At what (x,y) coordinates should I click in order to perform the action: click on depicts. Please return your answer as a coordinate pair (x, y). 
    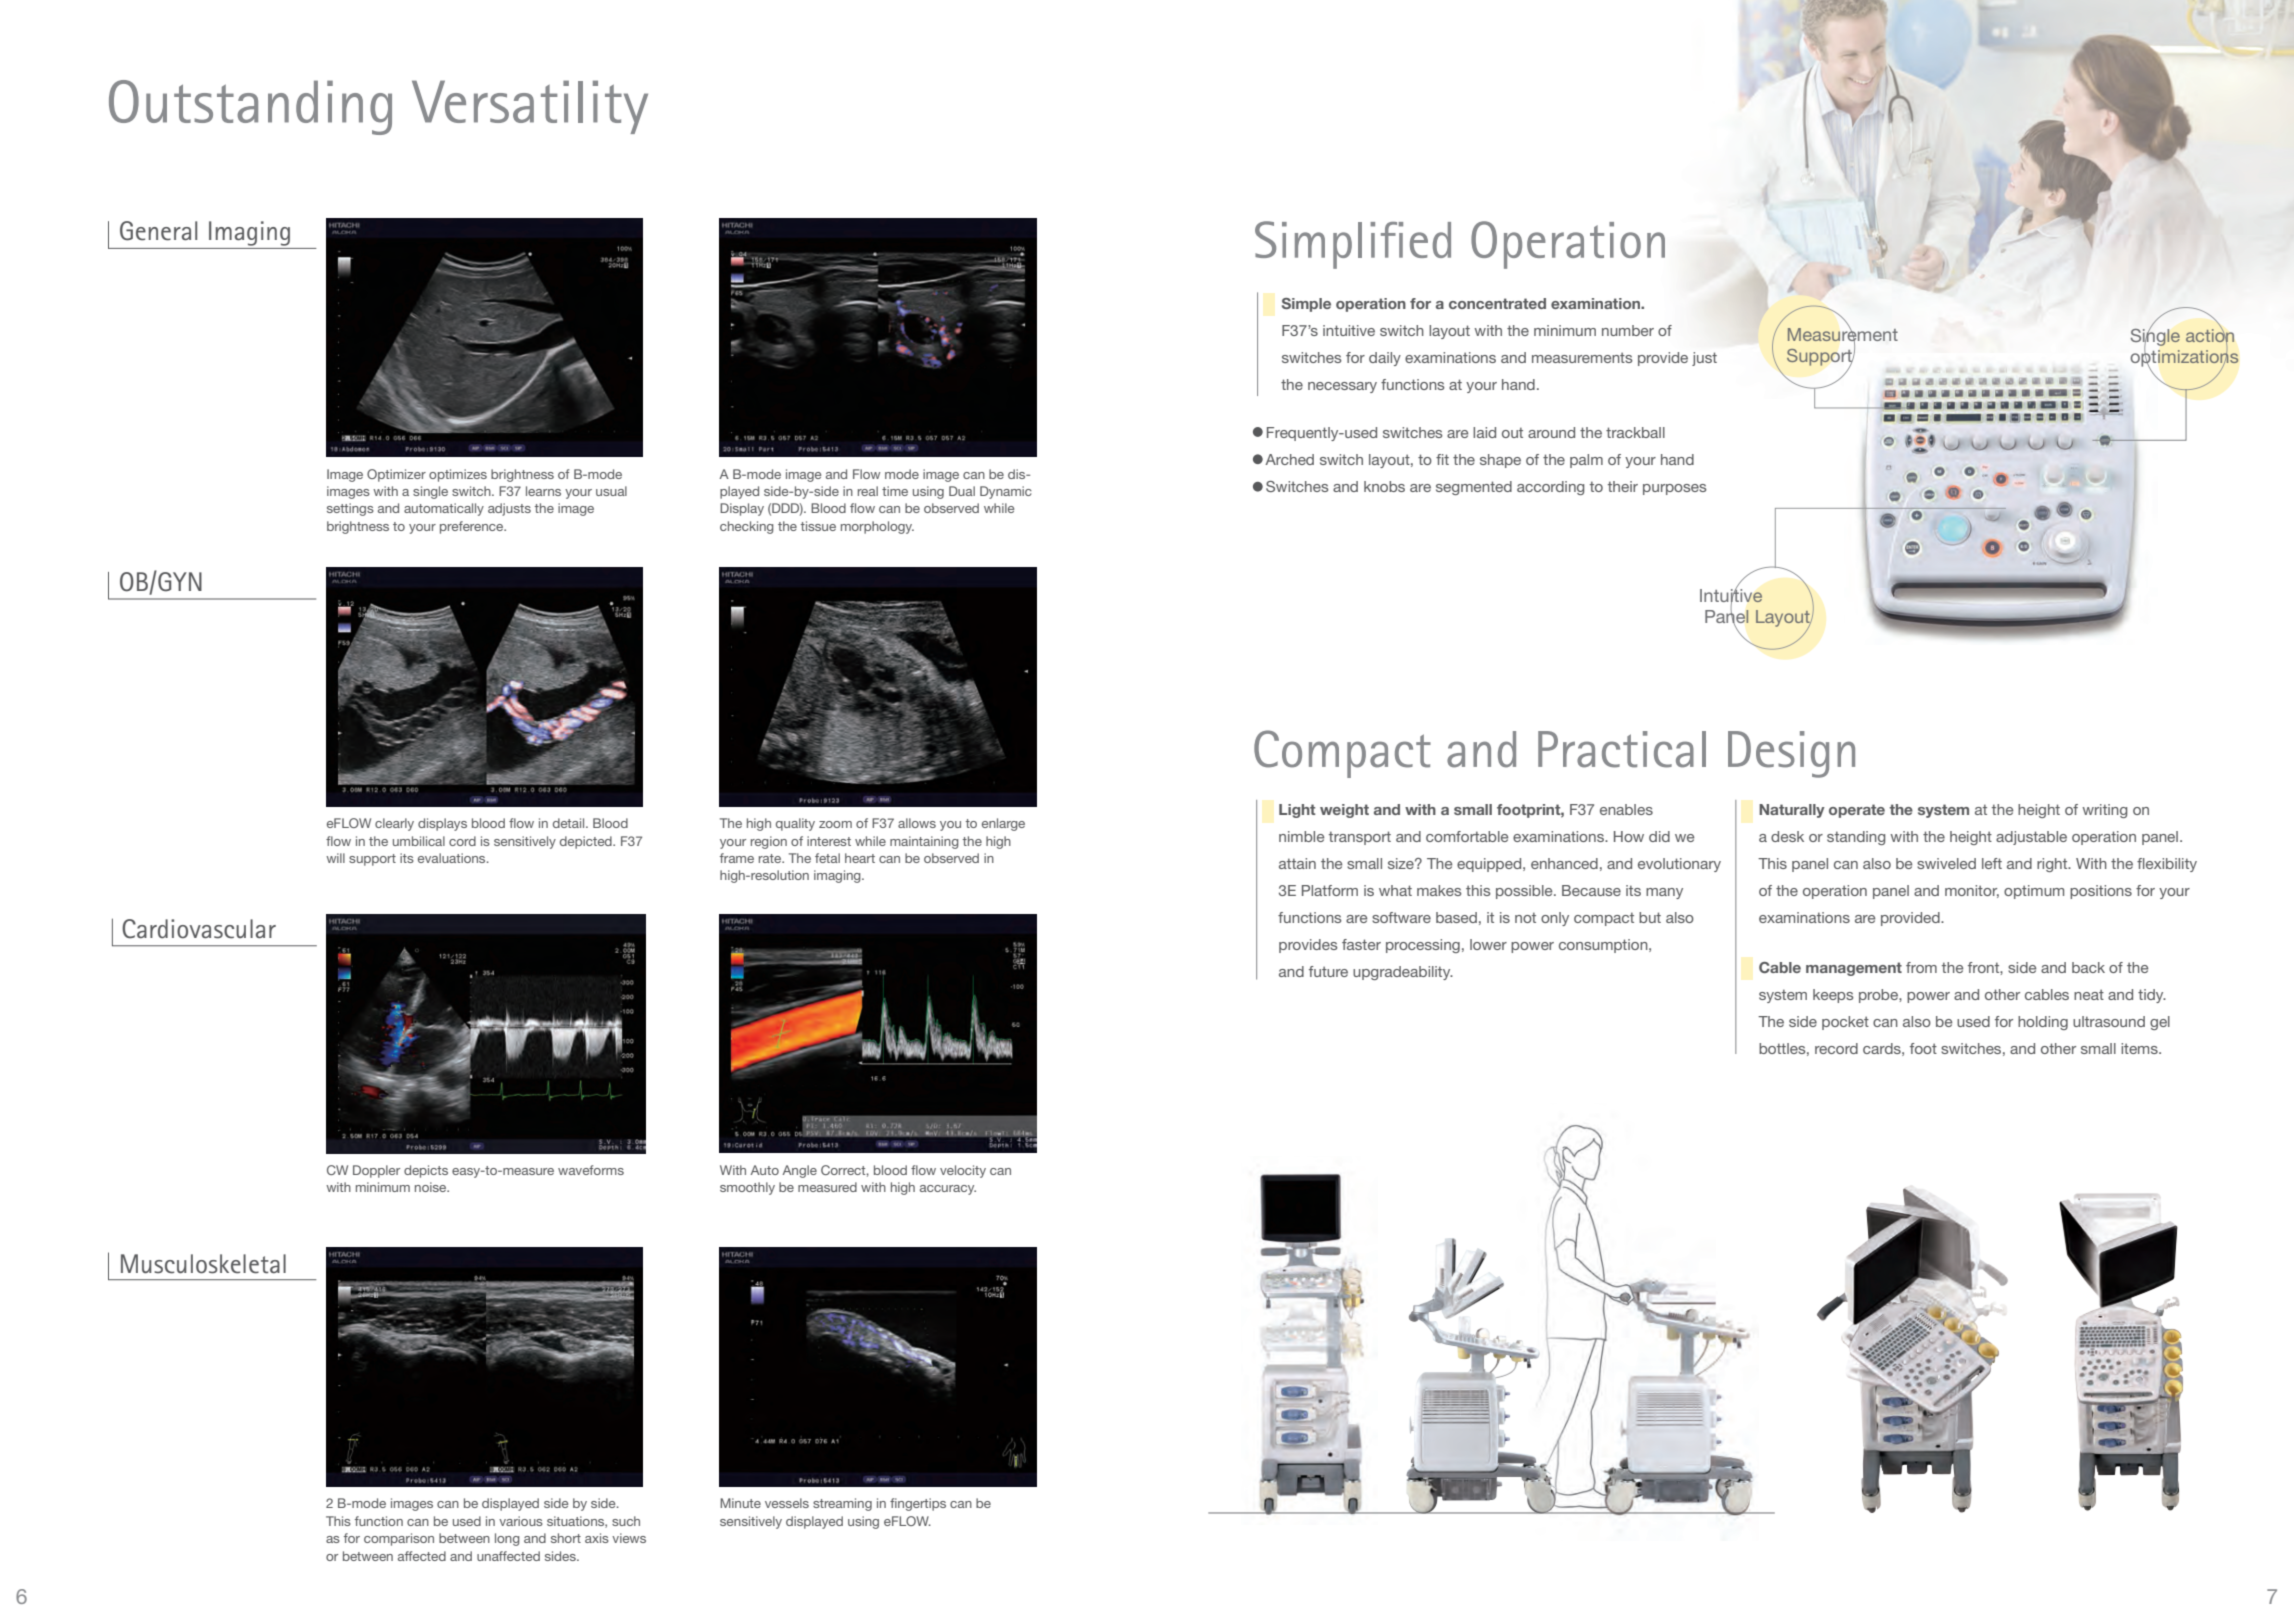
    Looking at the image, I should click on (426, 1171).
